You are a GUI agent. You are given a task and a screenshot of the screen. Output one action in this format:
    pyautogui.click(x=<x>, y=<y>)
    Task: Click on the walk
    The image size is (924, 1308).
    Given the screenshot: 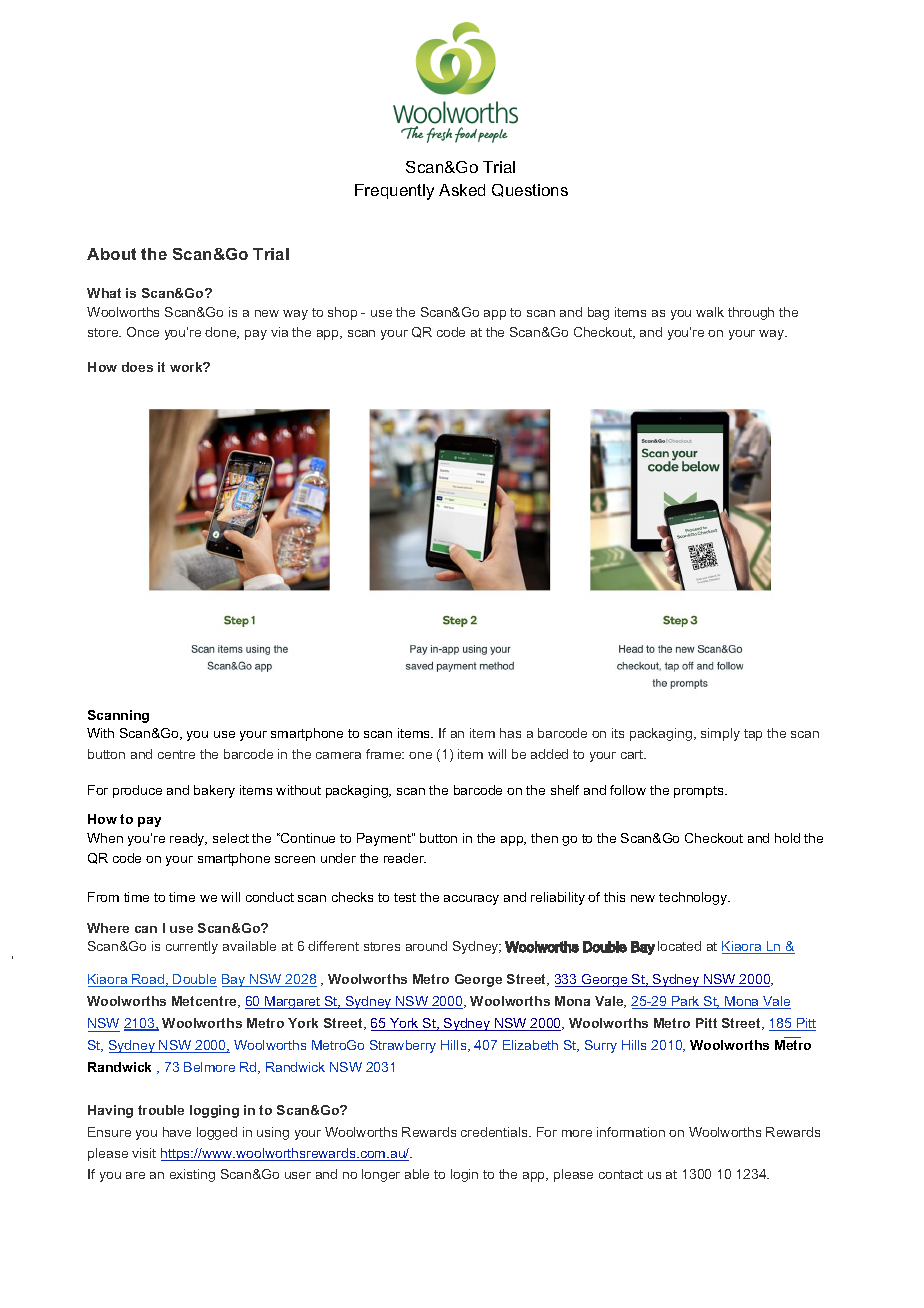 What is the action you would take?
    pyautogui.click(x=710, y=312)
